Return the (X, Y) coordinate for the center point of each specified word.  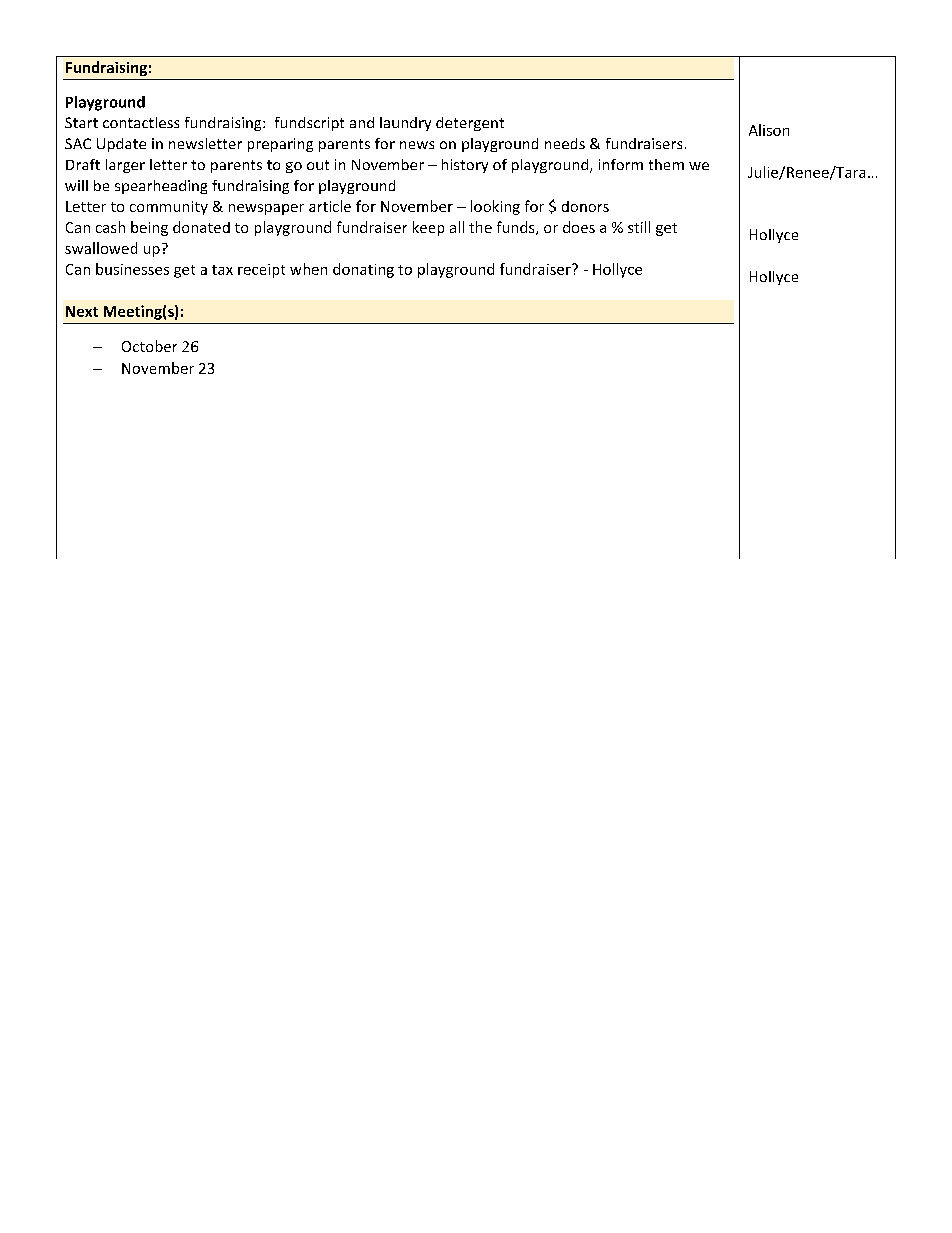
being (149, 228)
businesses (132, 269)
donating (363, 270)
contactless (141, 122)
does (579, 227)
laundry (405, 124)
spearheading (161, 187)
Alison (769, 130)
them (666, 164)
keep (428, 228)
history (465, 166)
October (149, 346)
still (639, 227)
